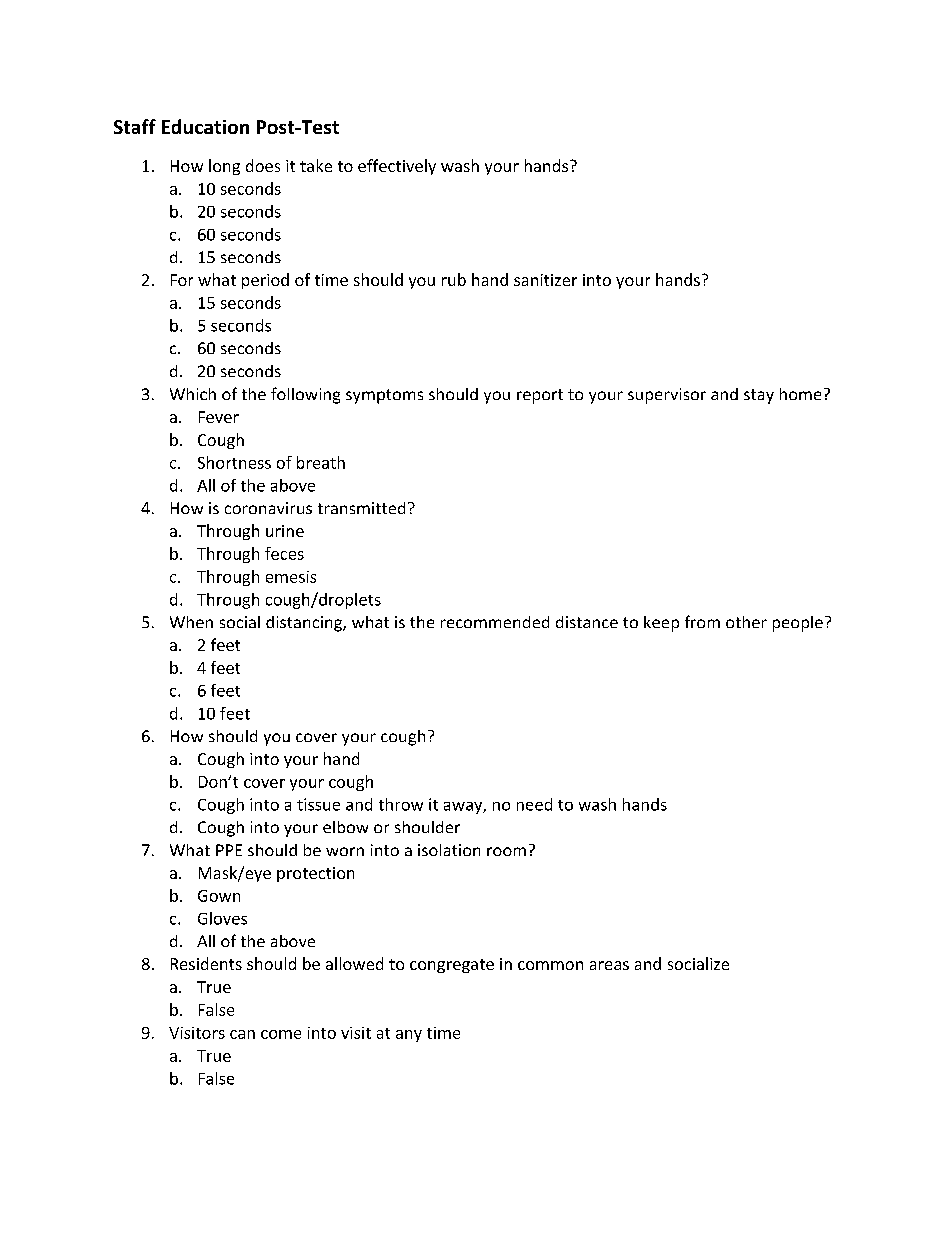  Describe the element at coordinates (452, 966) in the document. I see `congregate` at that location.
